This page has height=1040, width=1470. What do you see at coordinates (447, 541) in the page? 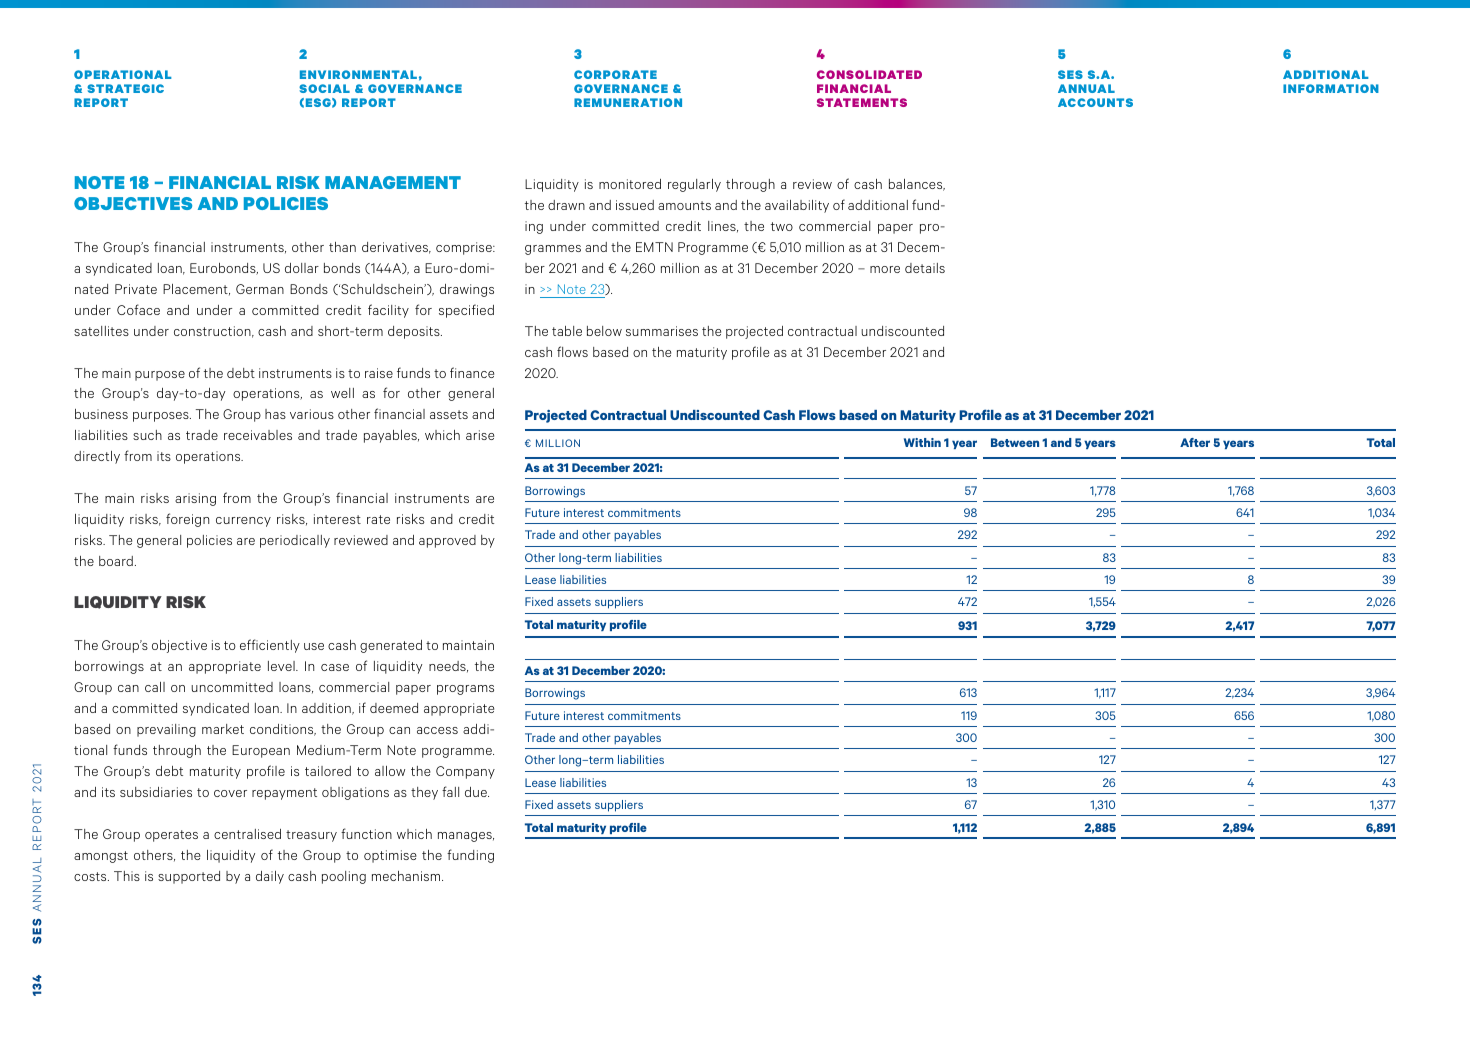
I see `approved` at bounding box center [447, 541].
